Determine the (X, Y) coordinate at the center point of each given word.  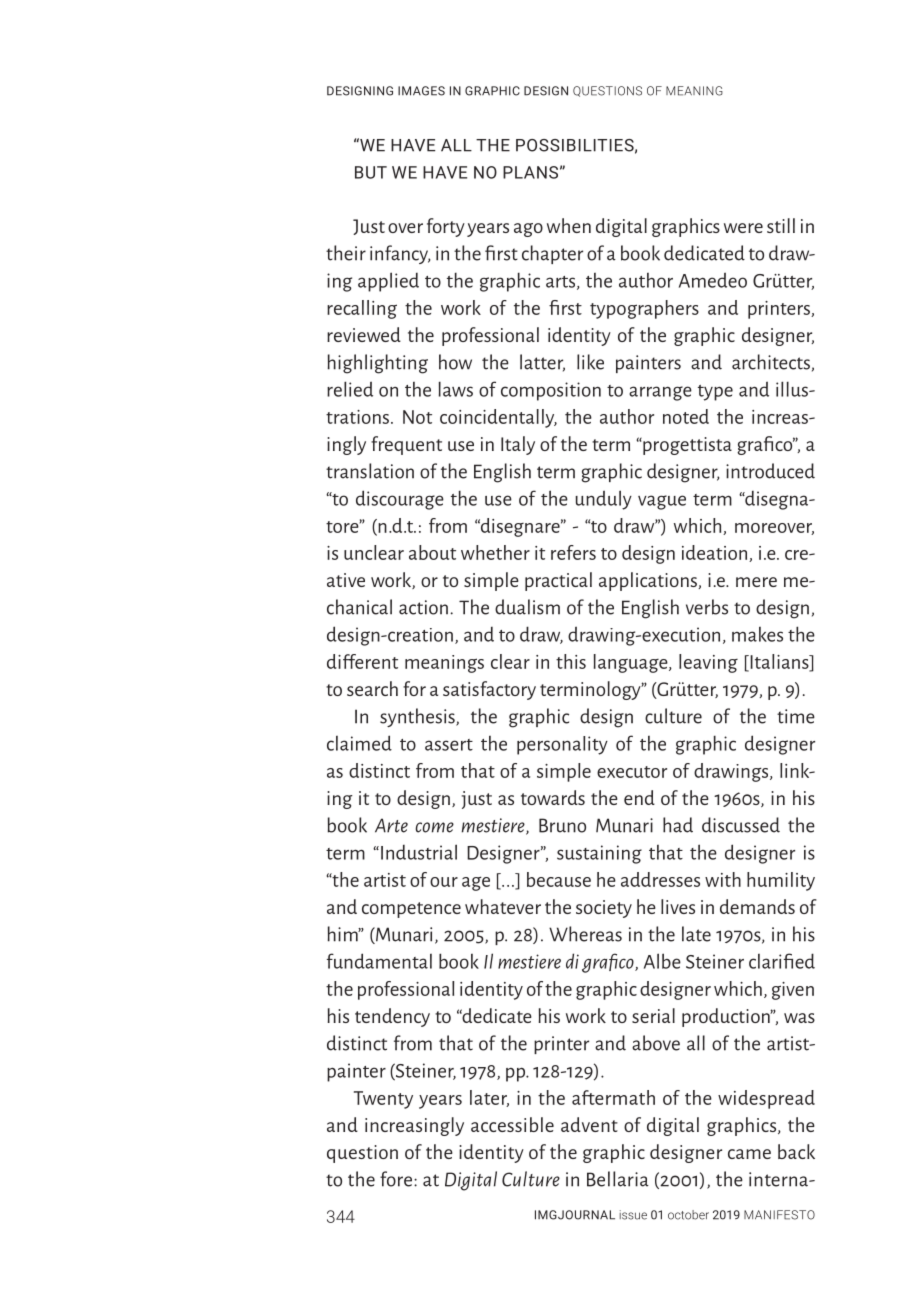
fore (397, 1179)
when (569, 225)
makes (757, 634)
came (749, 1154)
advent (589, 1124)
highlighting (378, 364)
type (715, 393)
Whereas (585, 934)
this (571, 661)
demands (757, 906)
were (743, 228)
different (362, 661)
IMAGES (421, 91)
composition (551, 391)
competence (411, 910)
